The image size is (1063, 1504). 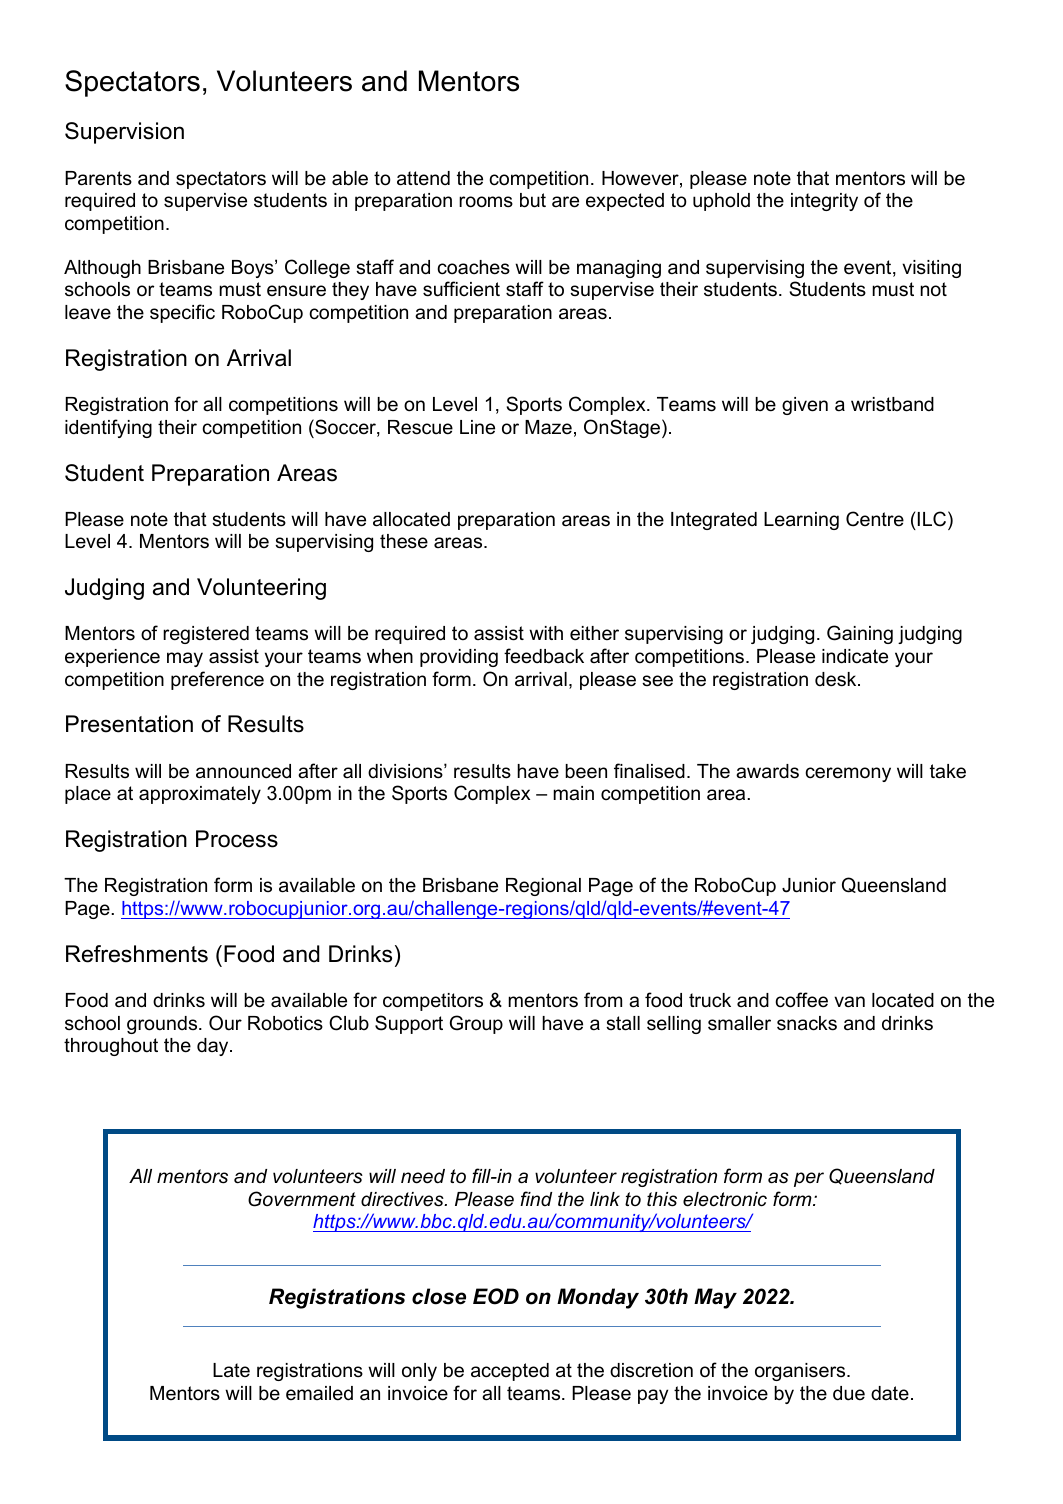 What do you see at coordinates (231, 1370) in the screenshot?
I see `Late` at bounding box center [231, 1370].
